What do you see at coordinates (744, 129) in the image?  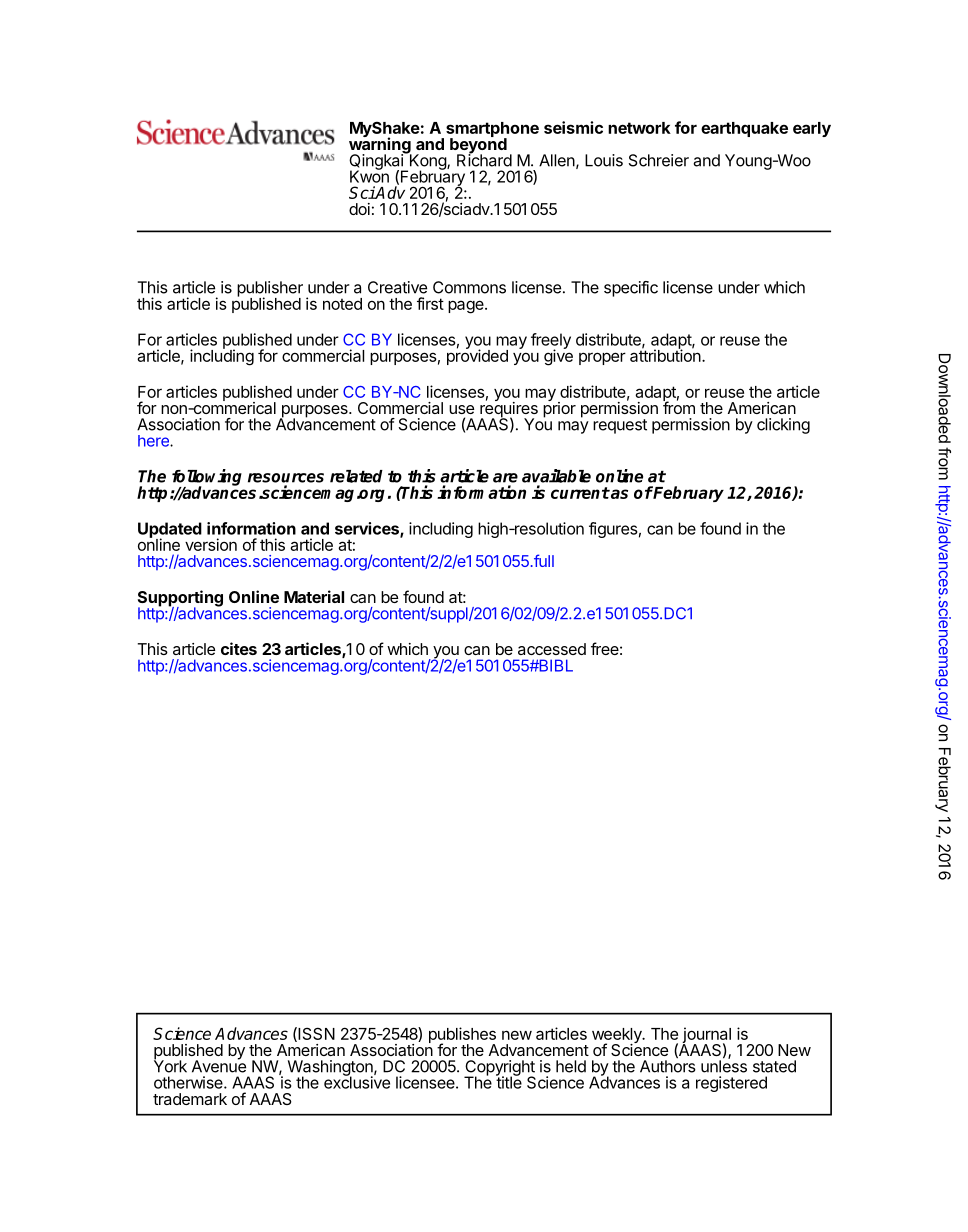 I see `earthquake` at bounding box center [744, 129].
